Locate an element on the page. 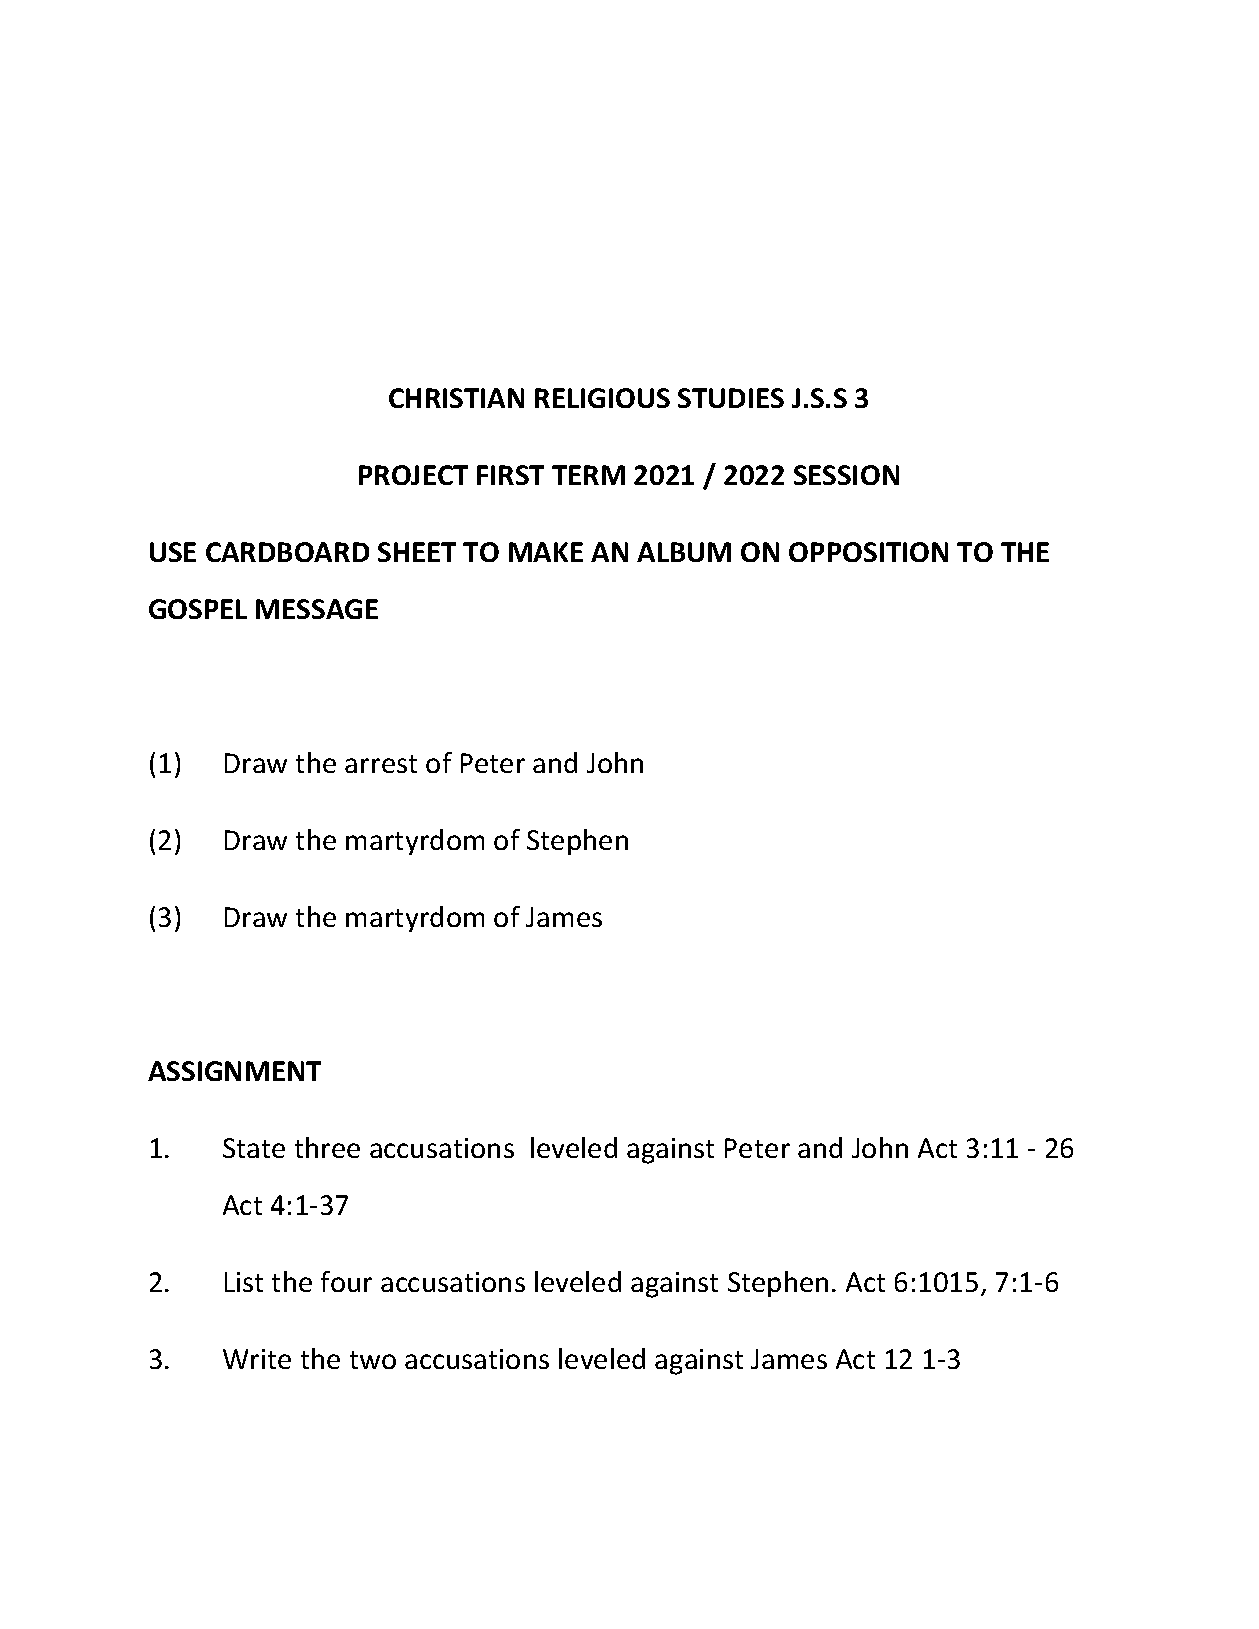  ASSIGNMENT is located at coordinates (234, 1071).
